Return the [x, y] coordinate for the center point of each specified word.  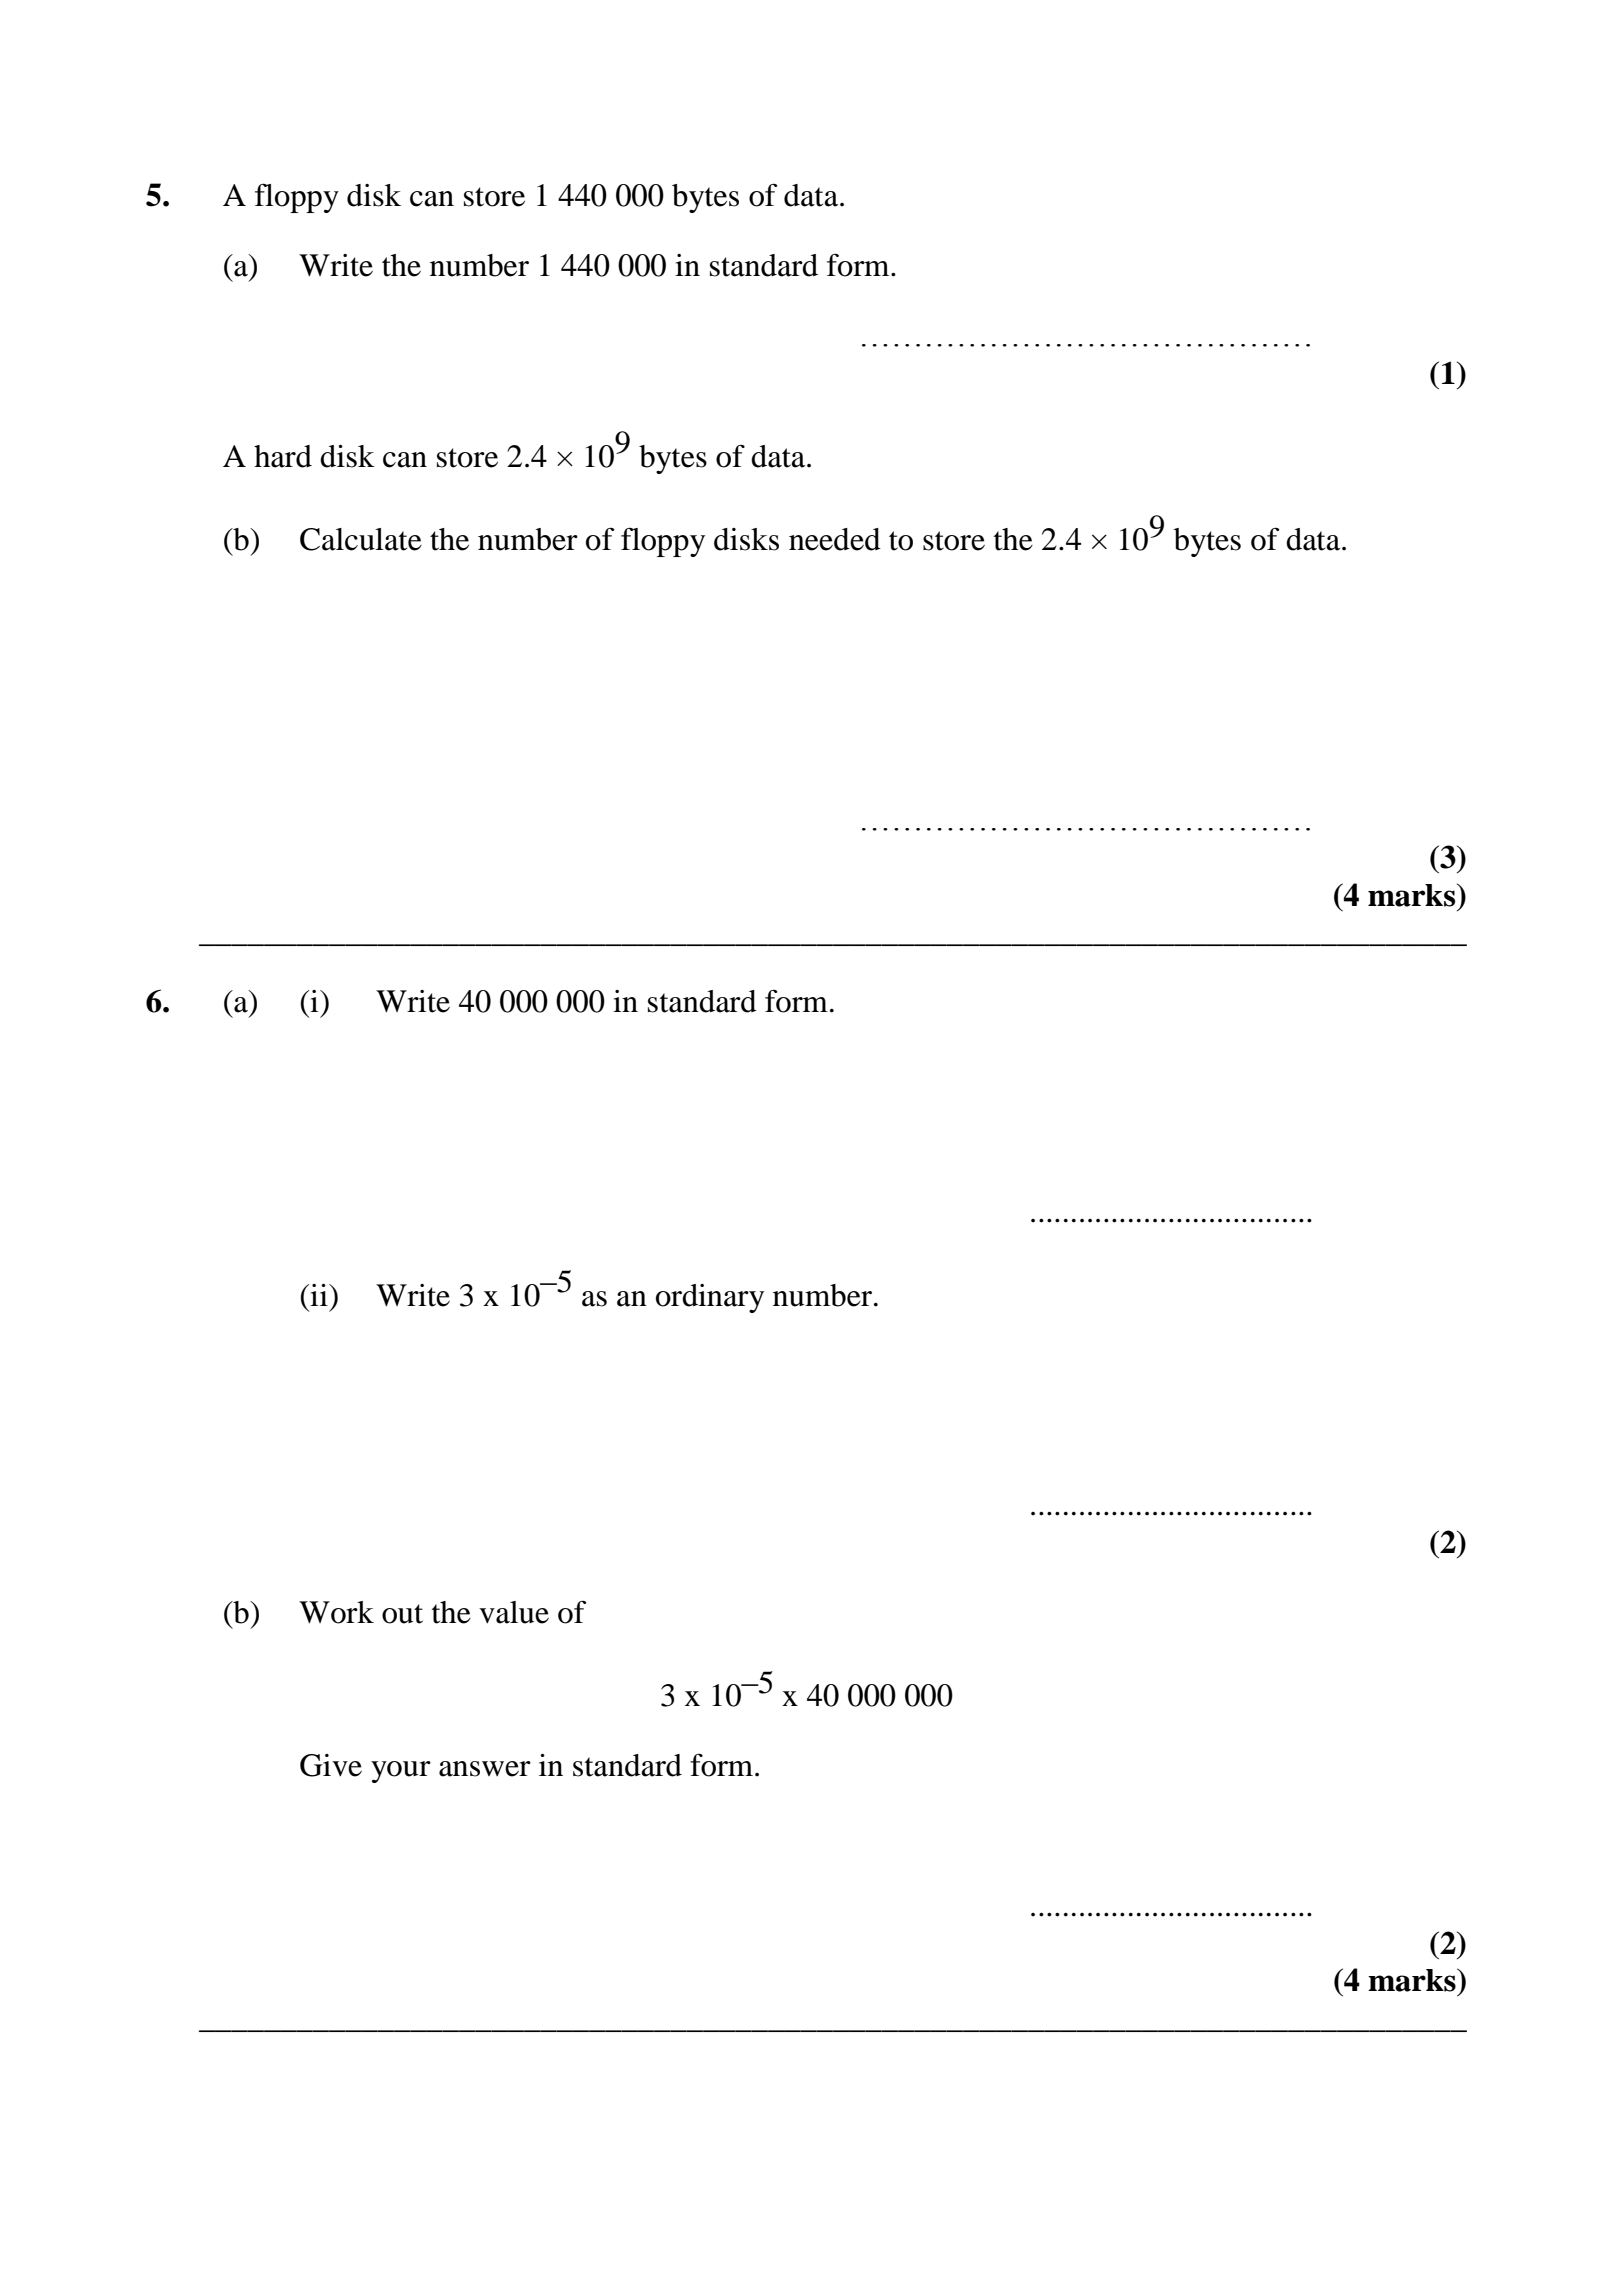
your [401, 1772]
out [402, 1614]
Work [336, 1612]
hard [283, 456]
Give [331, 1765]
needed [835, 539]
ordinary [710, 1298]
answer [485, 1769]
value [514, 1612]
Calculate [361, 539]
